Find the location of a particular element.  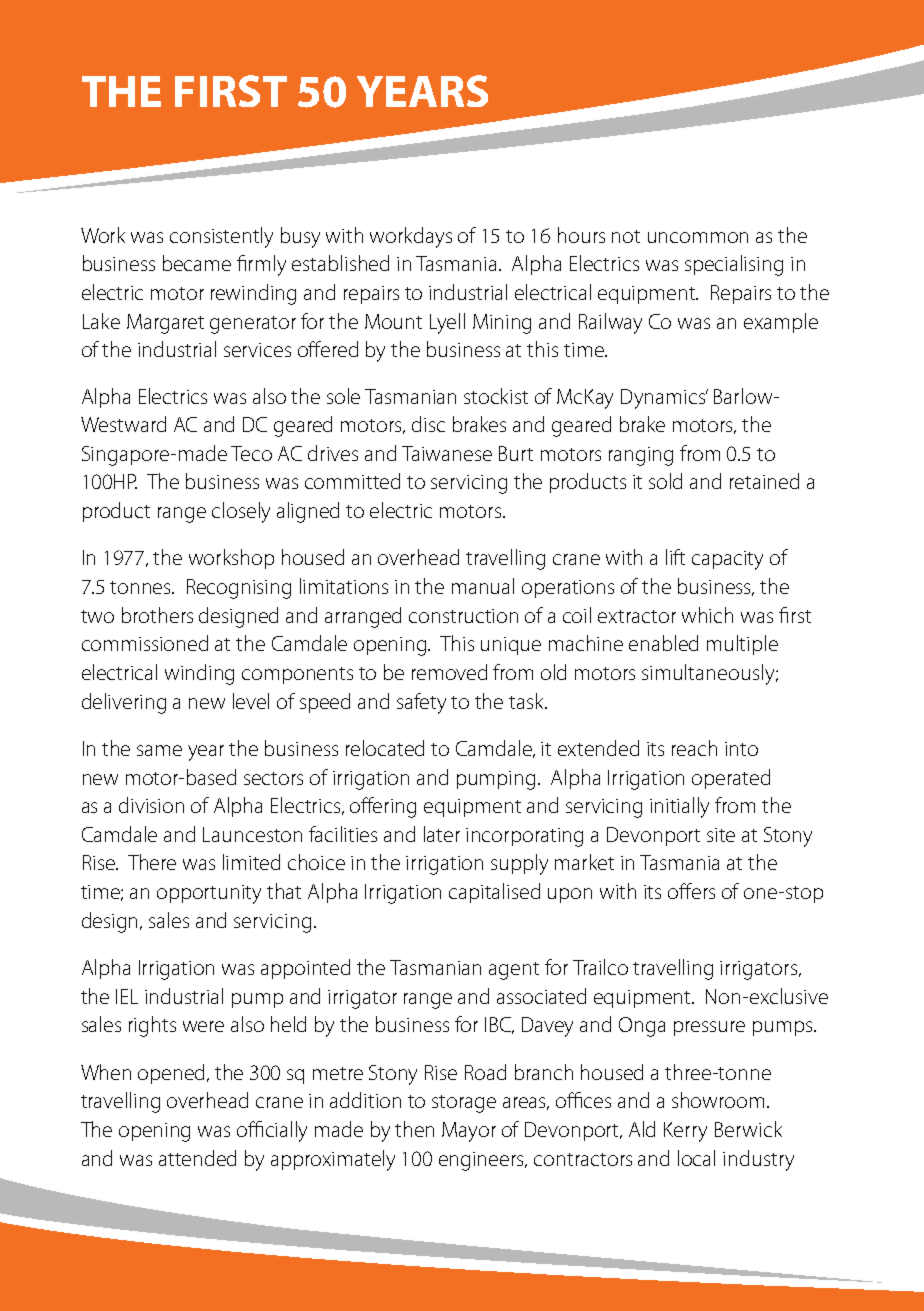

later is located at coordinates (442, 834).
